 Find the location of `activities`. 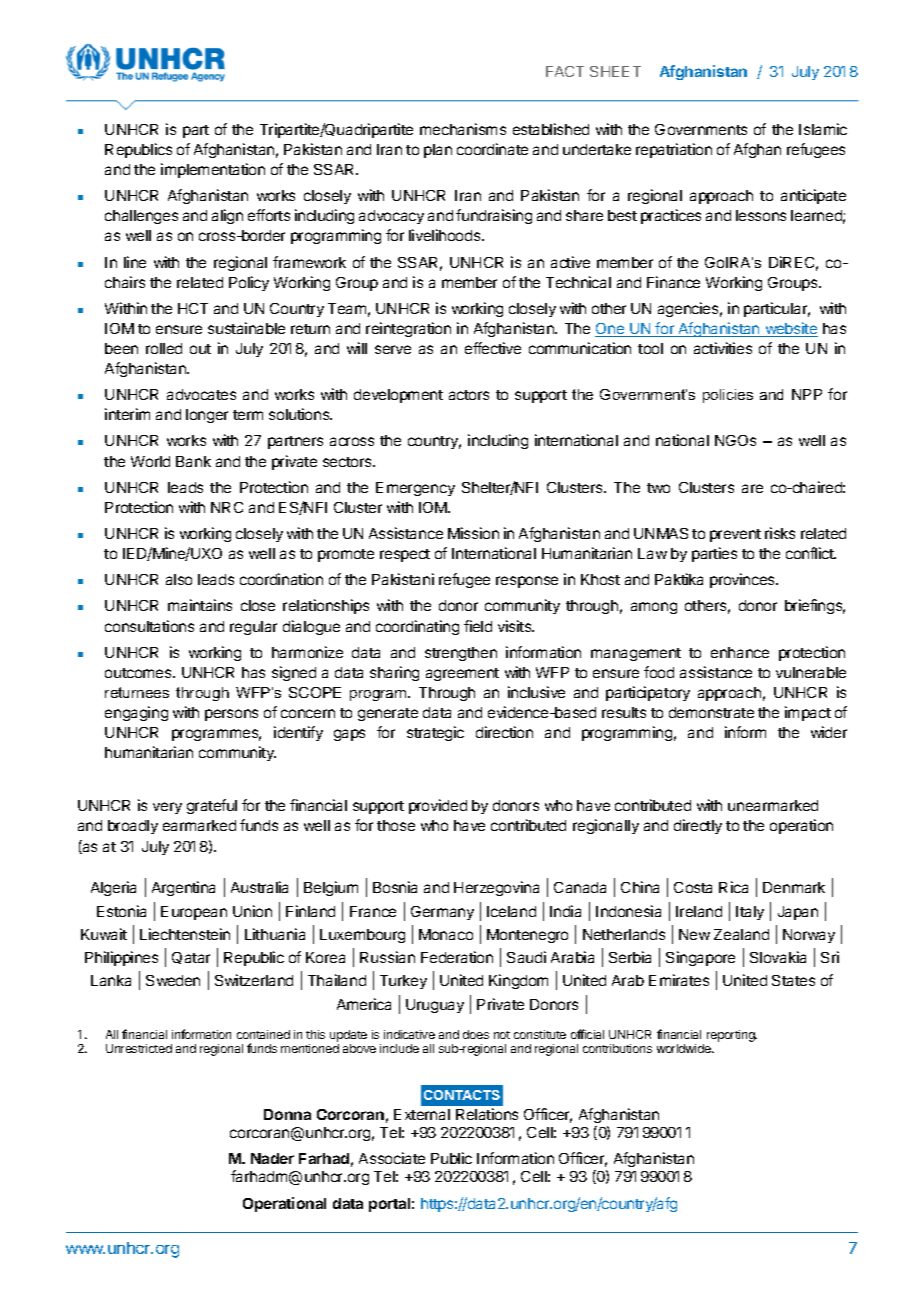

activities is located at coordinates (723, 348).
